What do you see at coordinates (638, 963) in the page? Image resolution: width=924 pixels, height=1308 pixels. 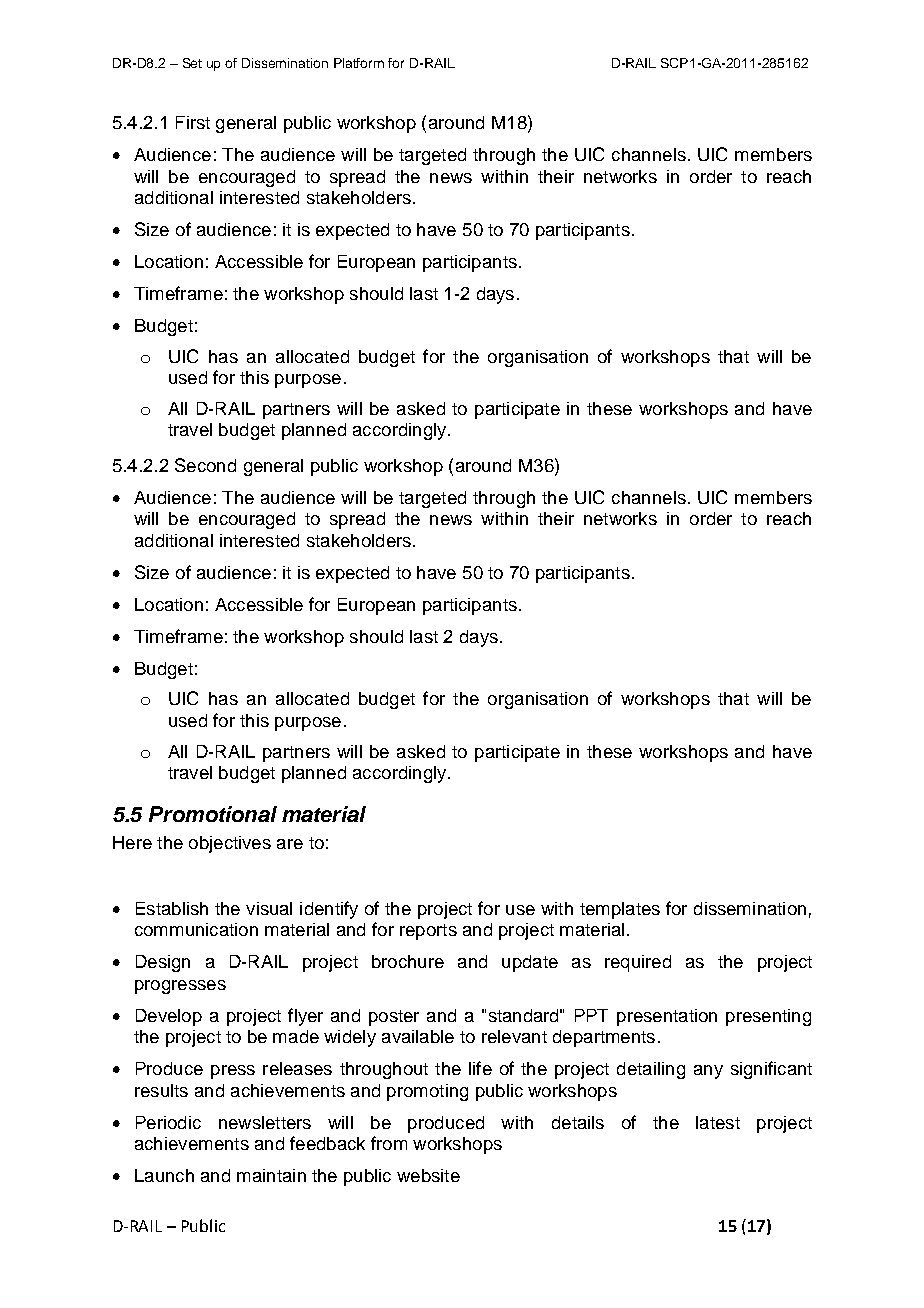 I see `required` at bounding box center [638, 963].
